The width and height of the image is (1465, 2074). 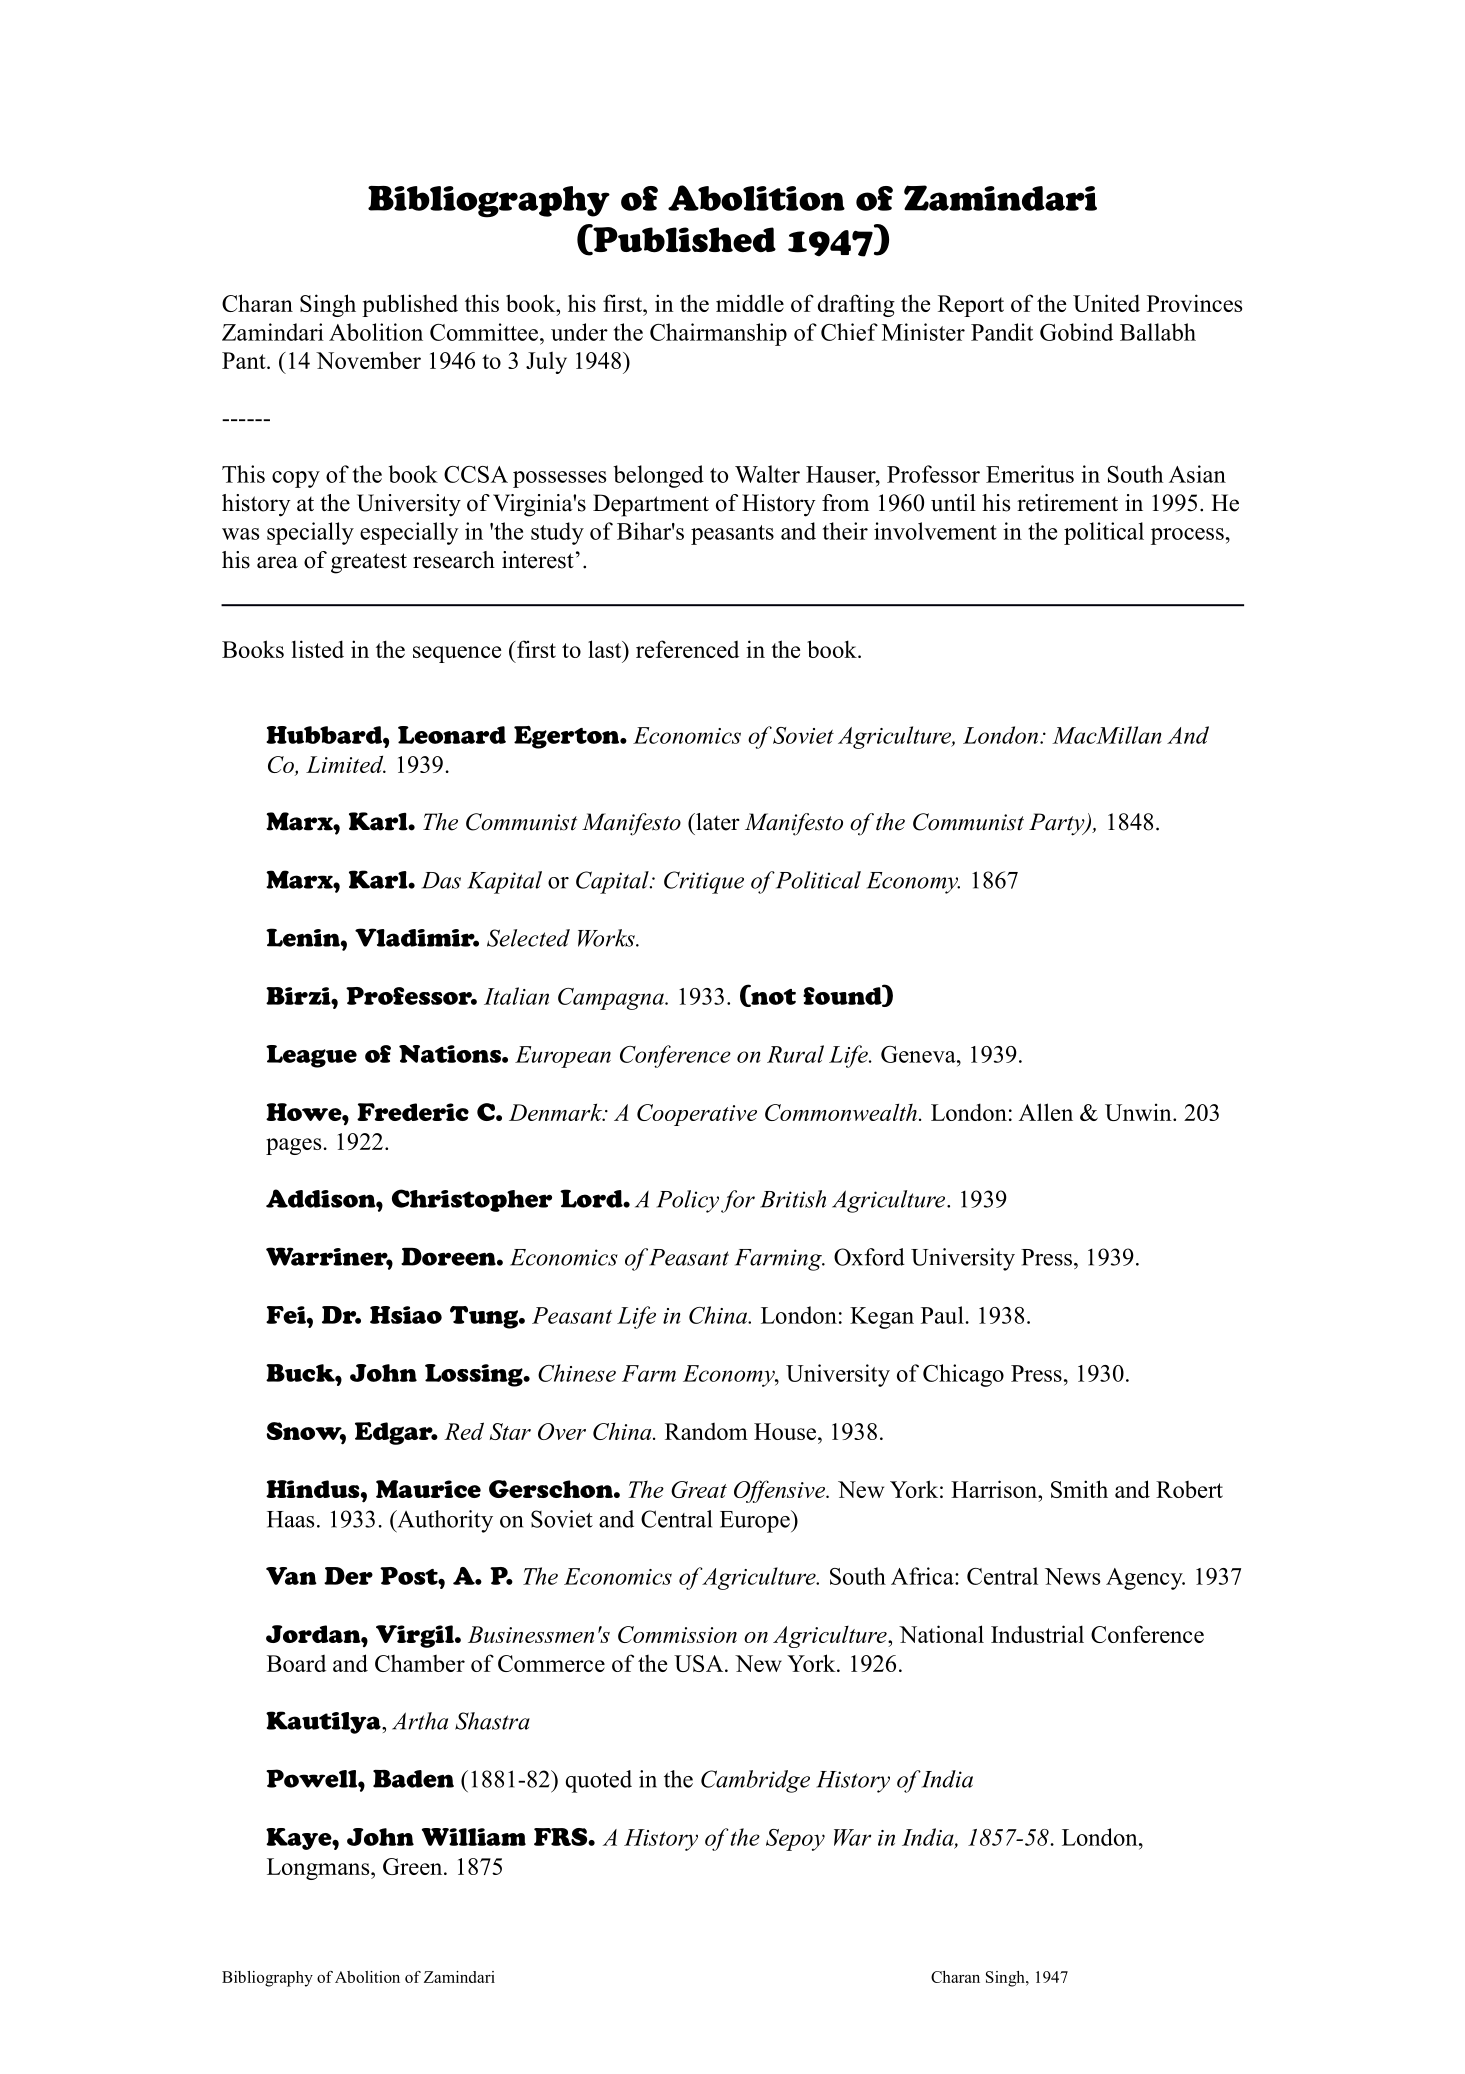 I want to click on League, so click(x=311, y=1056).
